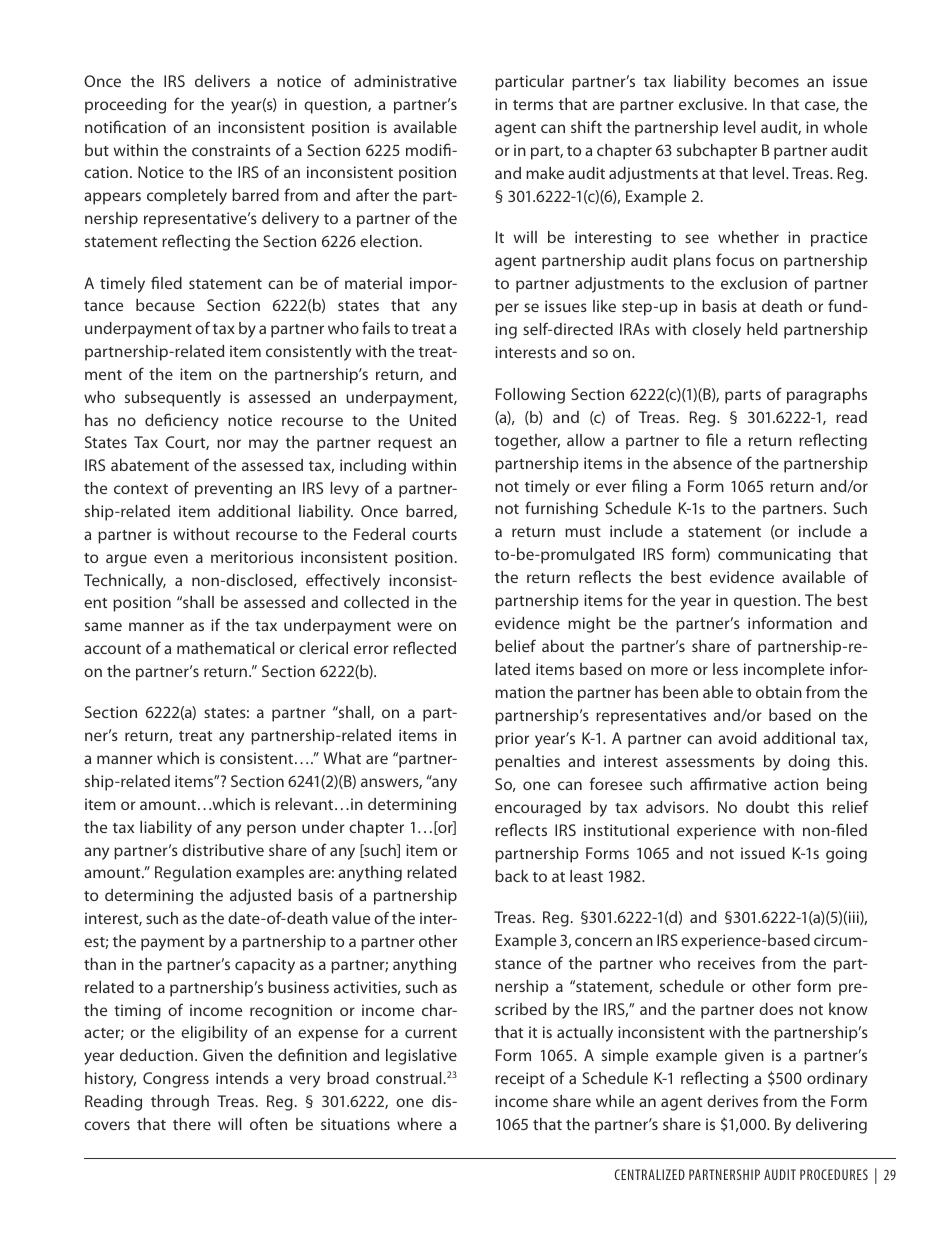 This document has height=1233, width=952. Describe the element at coordinates (784, 671) in the document. I see `incomplete` at that location.
